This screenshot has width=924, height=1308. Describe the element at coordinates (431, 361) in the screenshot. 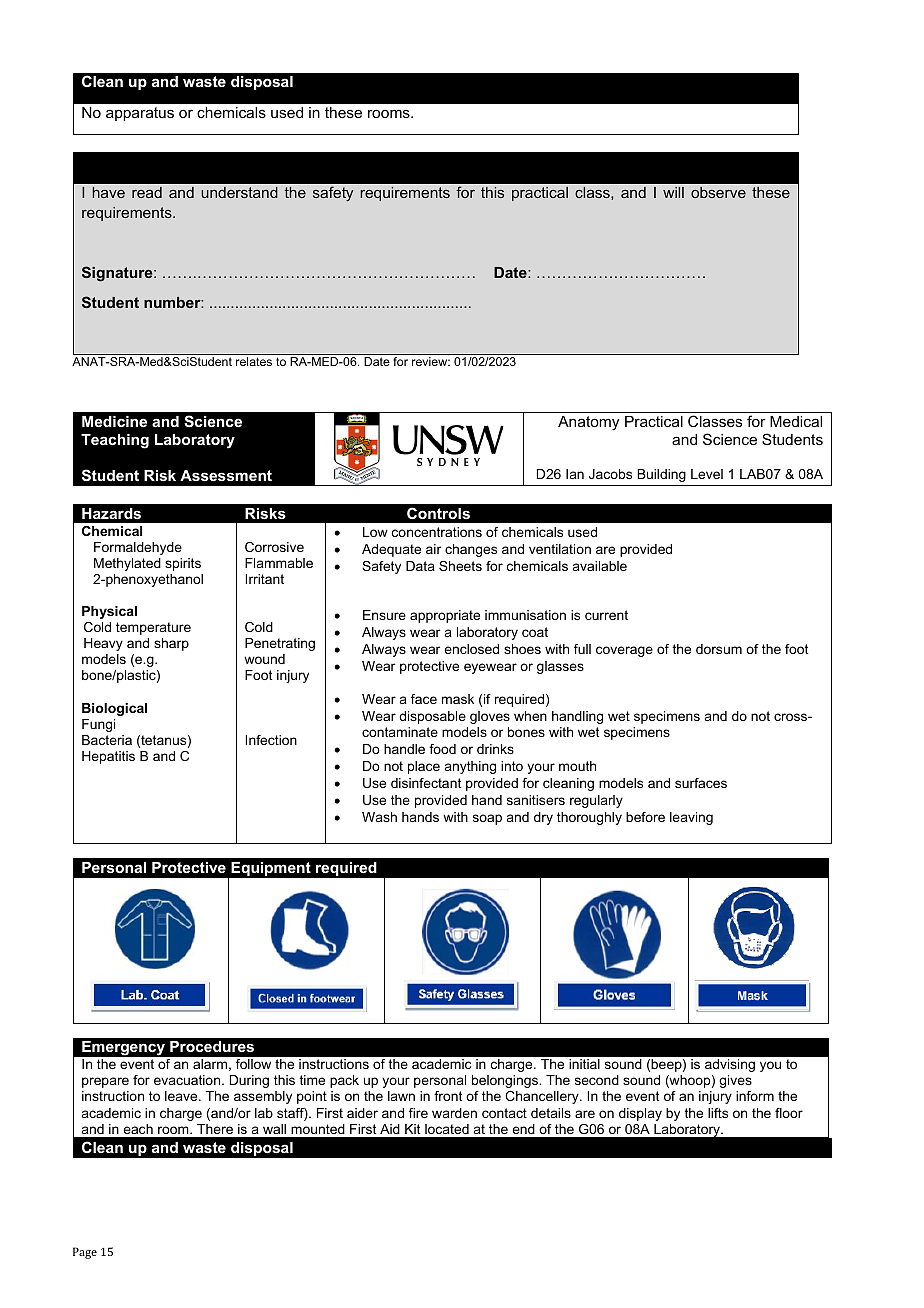

I see `review` at that location.
